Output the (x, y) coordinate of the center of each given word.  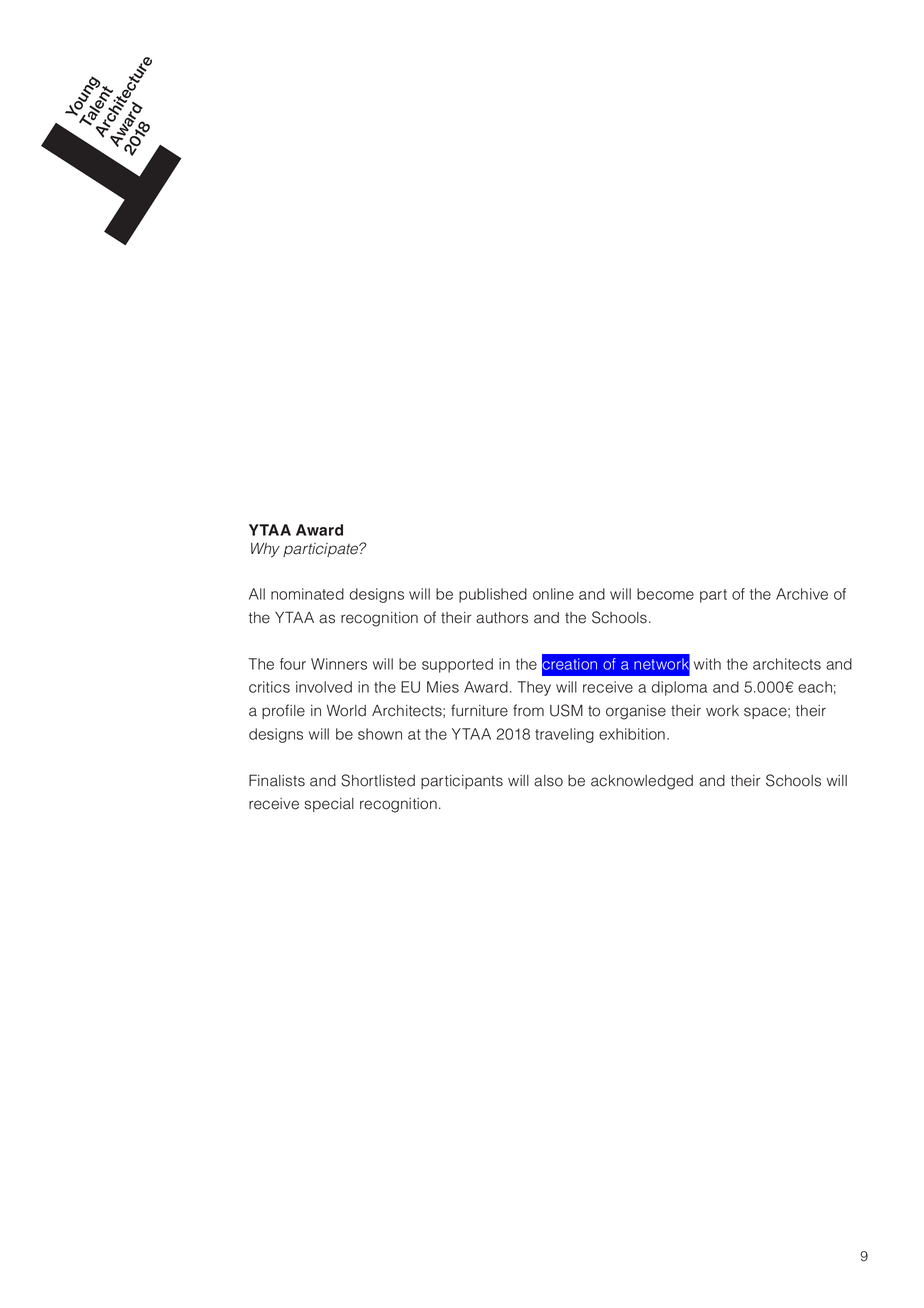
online (553, 594)
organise (636, 712)
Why (265, 550)
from (528, 710)
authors (502, 618)
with (707, 664)
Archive (802, 594)
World (346, 711)
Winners (339, 664)
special (329, 805)
